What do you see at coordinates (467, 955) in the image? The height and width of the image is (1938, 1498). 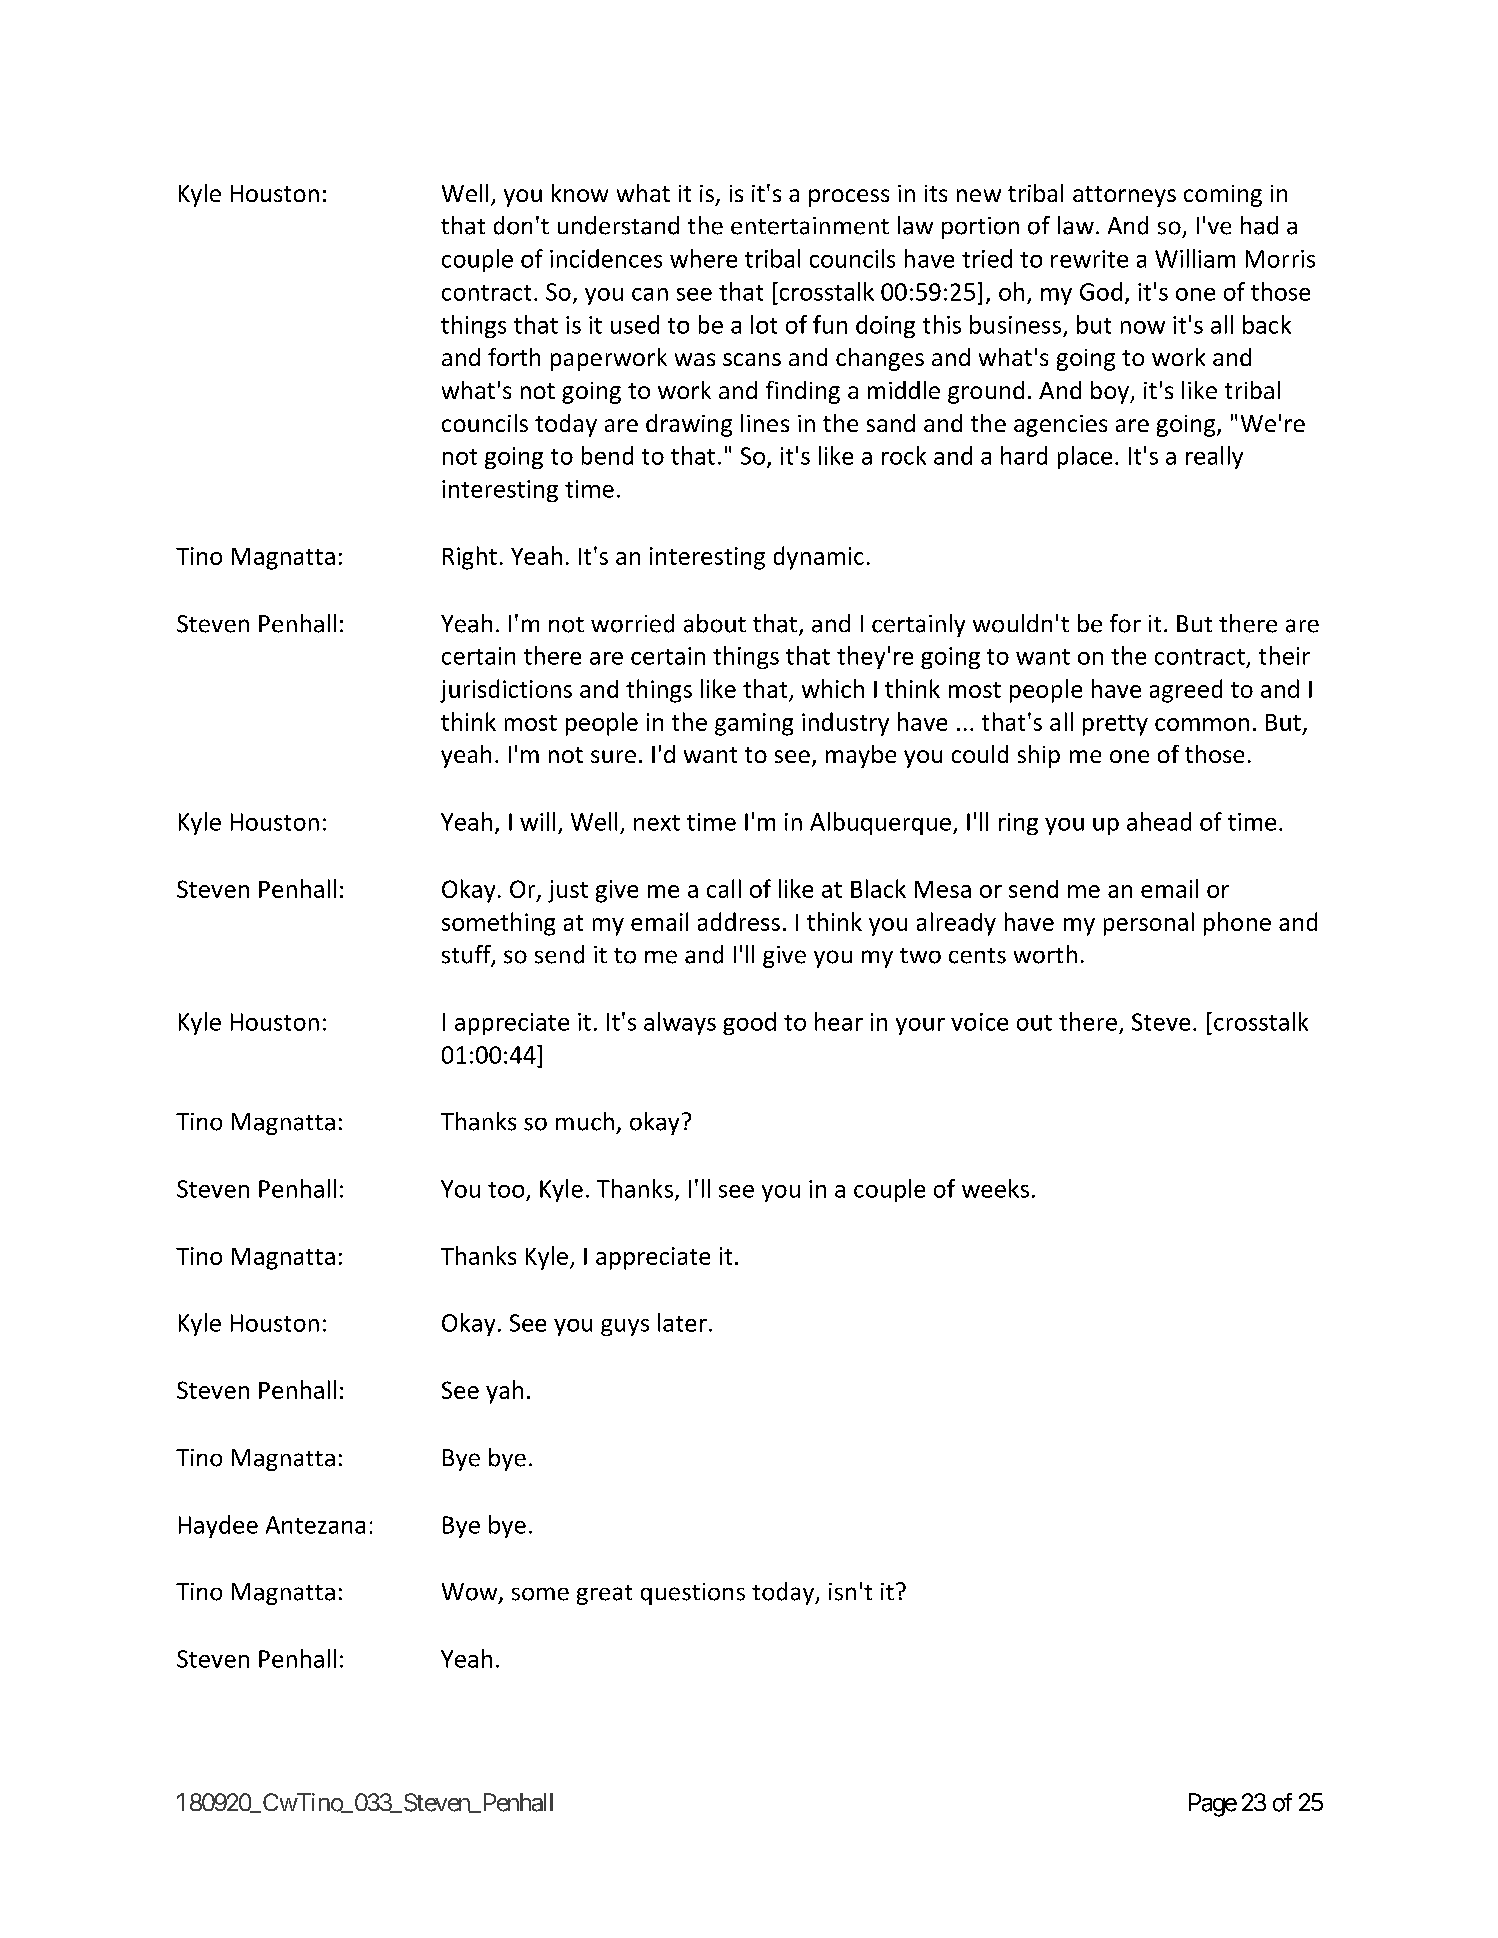 I see `stuff` at bounding box center [467, 955].
